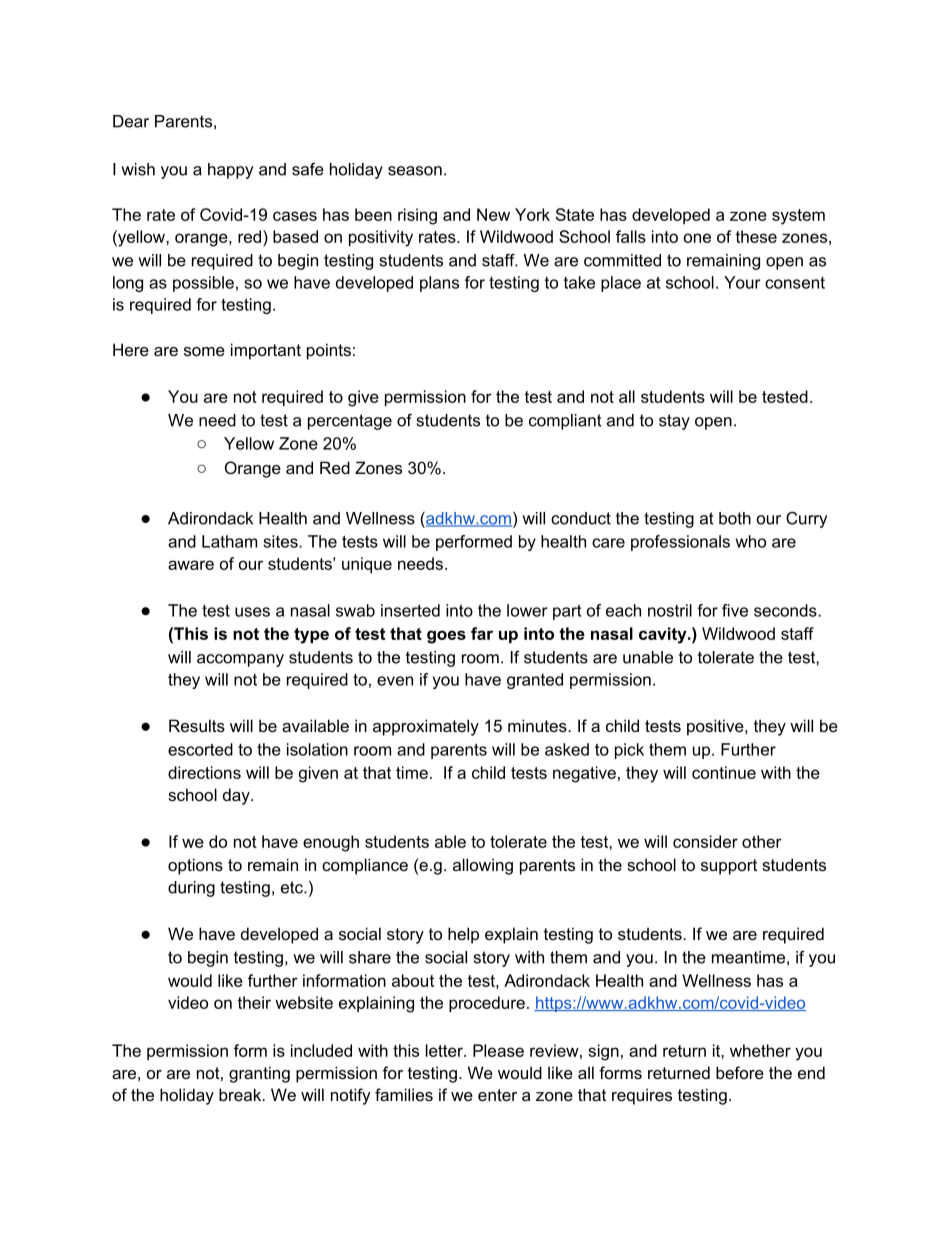 This image has height=1233, width=952. I want to click on letter, so click(445, 1050).
